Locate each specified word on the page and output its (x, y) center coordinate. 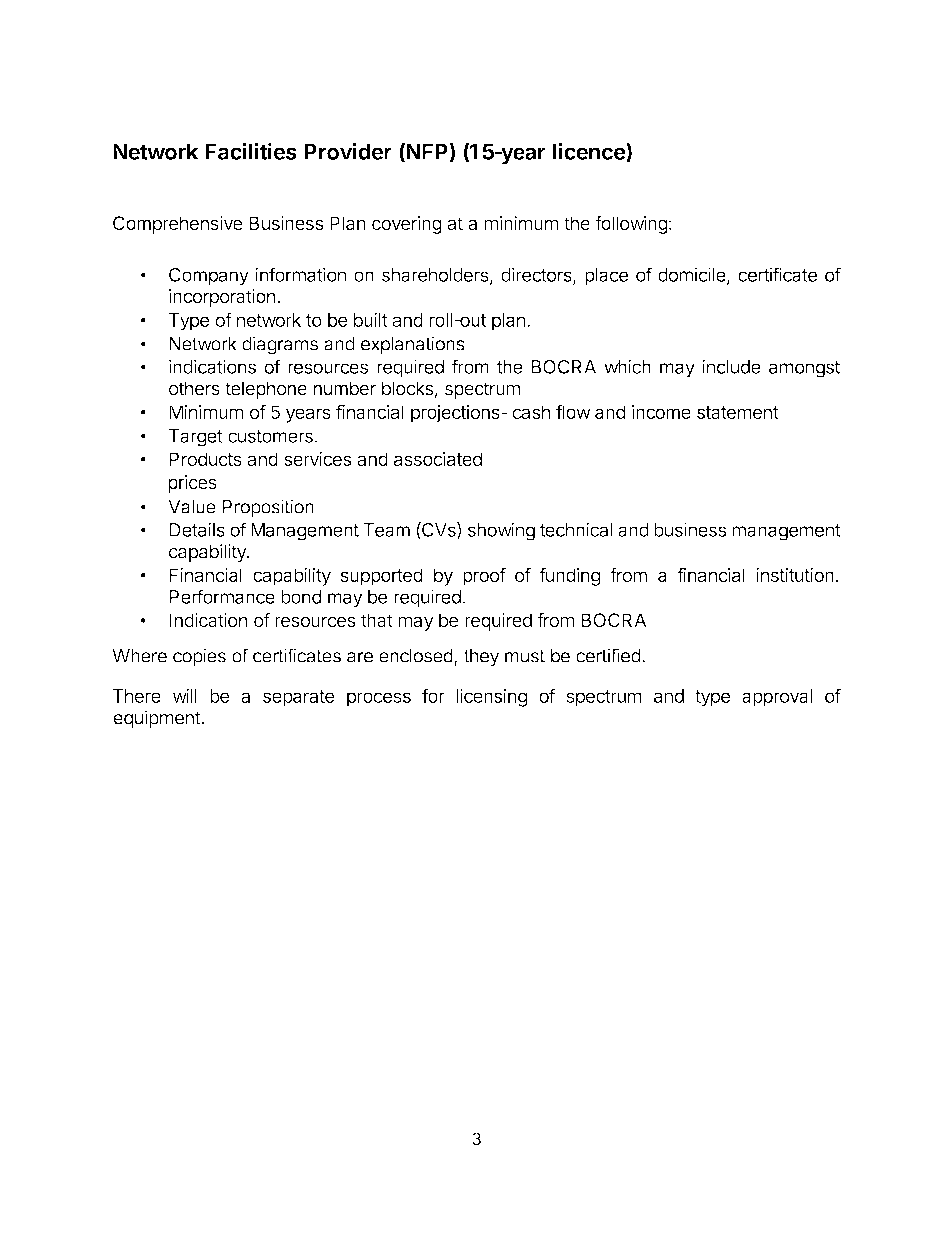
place (606, 277)
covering (407, 225)
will (185, 695)
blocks (407, 388)
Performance (222, 596)
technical (576, 529)
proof (484, 576)
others (194, 388)
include (731, 366)
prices (192, 484)
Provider (348, 151)
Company (209, 277)
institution (795, 575)
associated (438, 459)
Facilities (251, 151)
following (631, 225)
